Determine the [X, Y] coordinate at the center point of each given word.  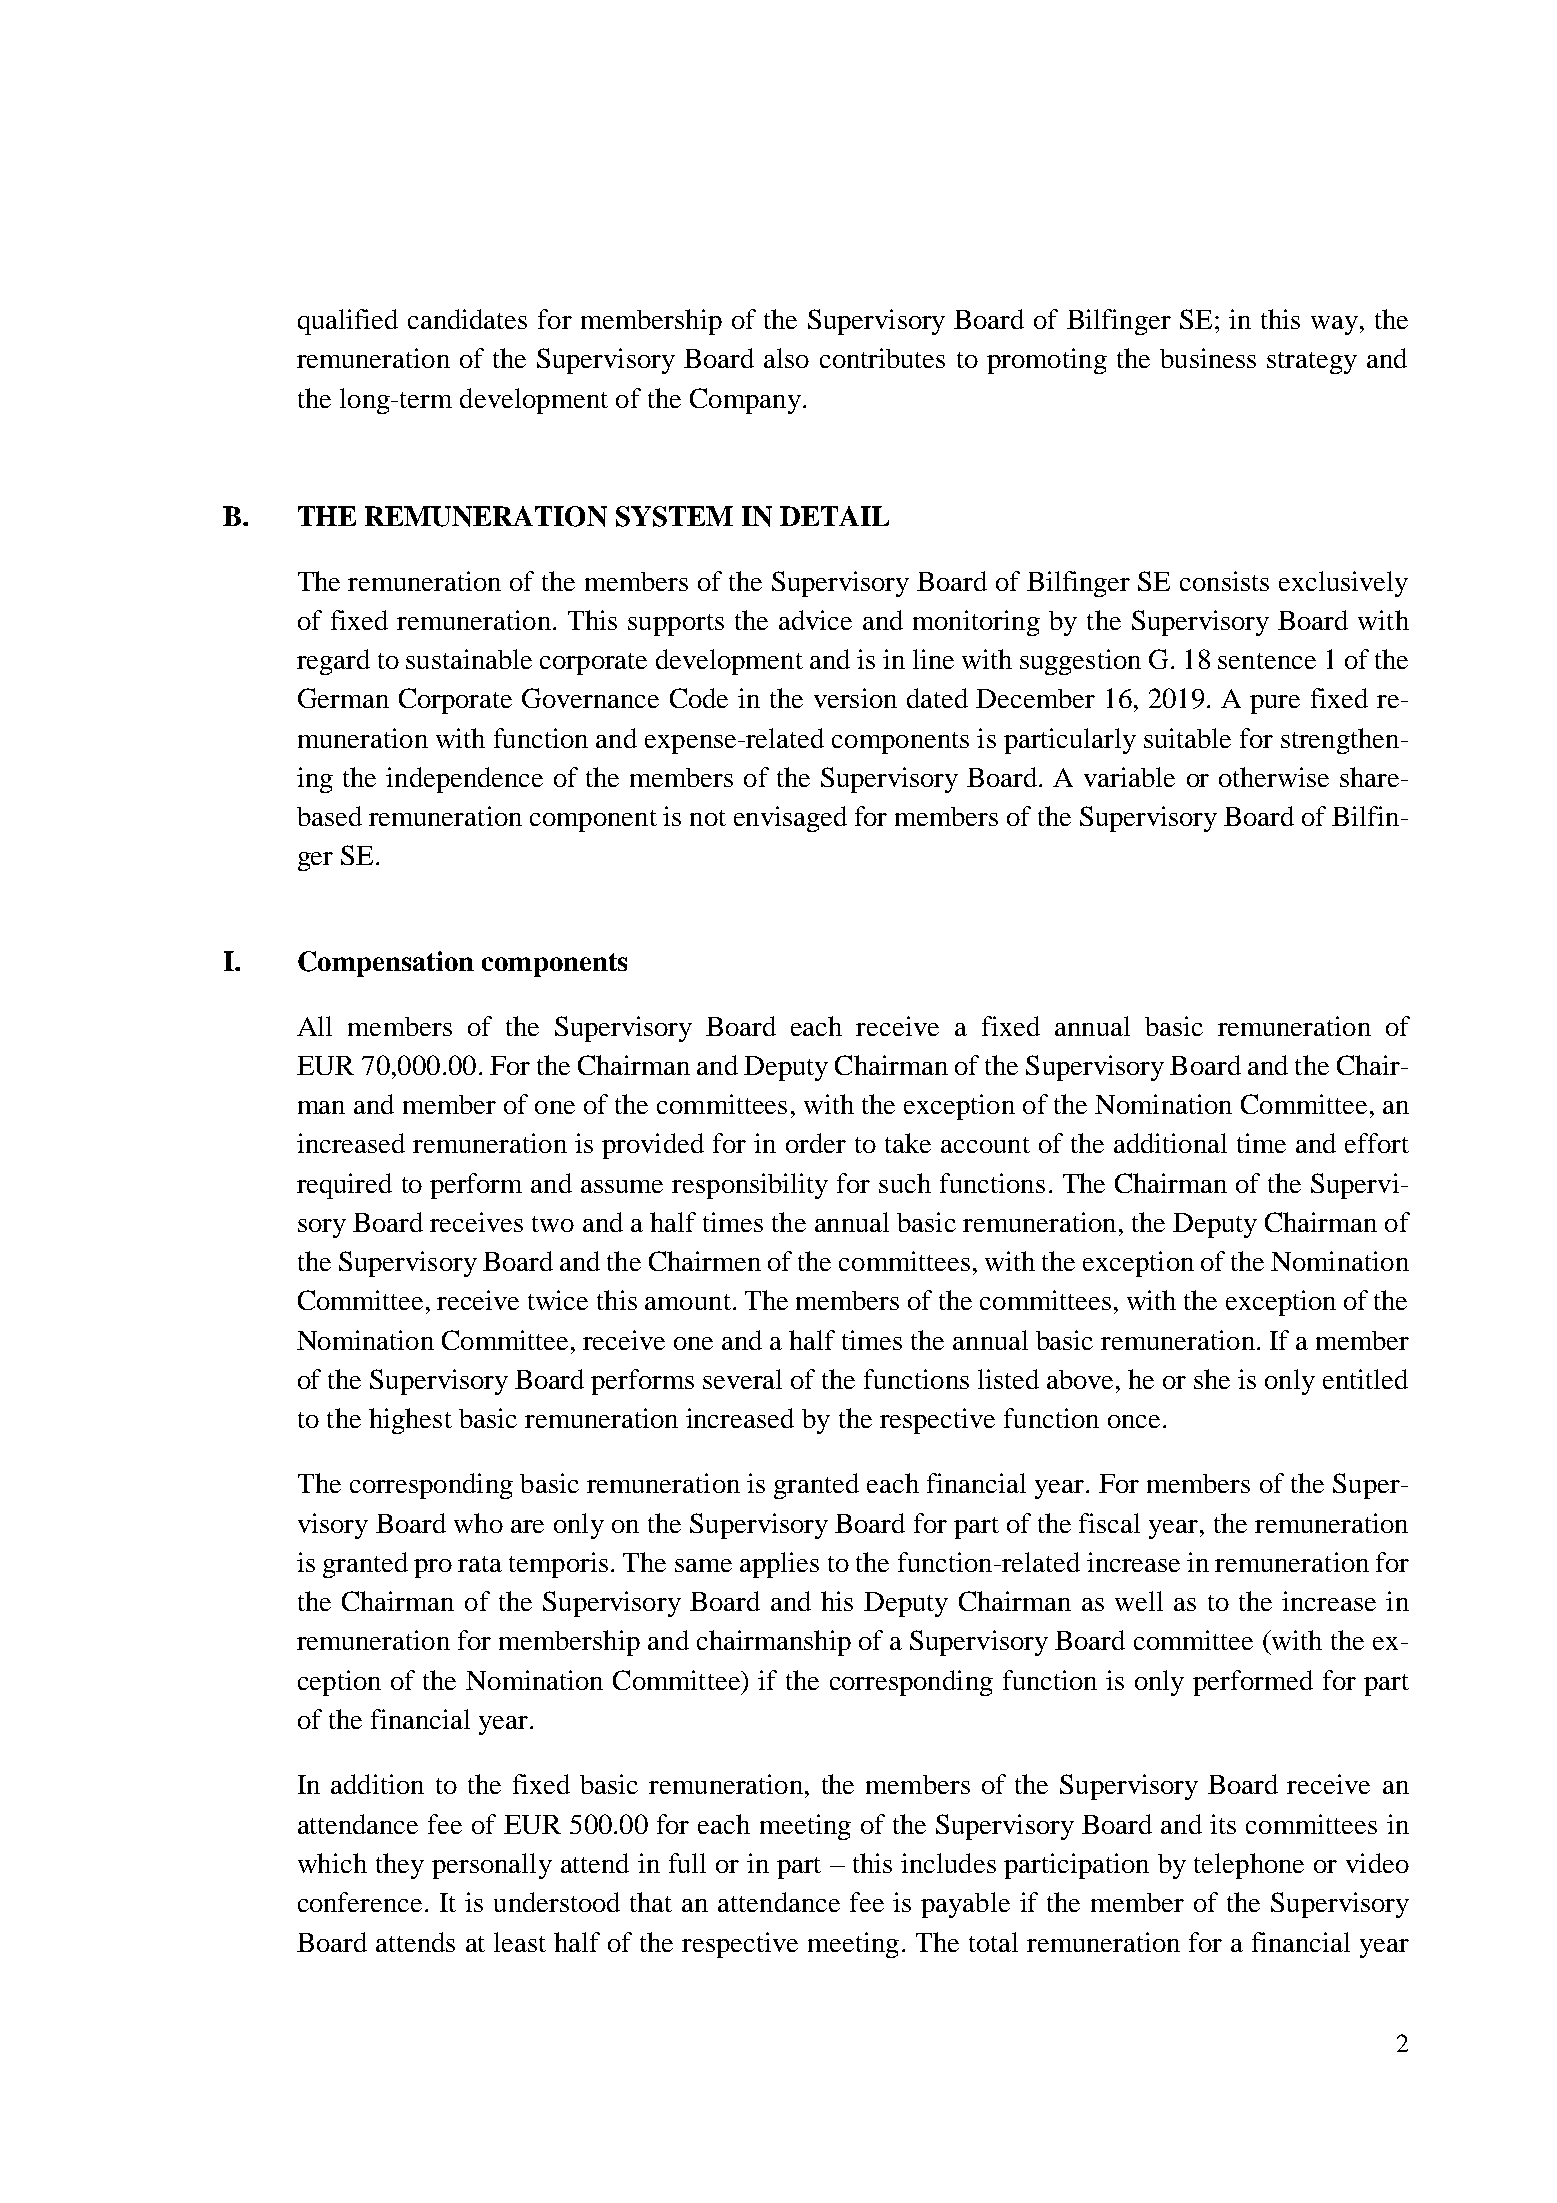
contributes [882, 358]
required [344, 1186]
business [1208, 358]
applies [779, 1565]
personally [492, 1866]
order [816, 1143]
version [855, 698]
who [478, 1523]
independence [464, 780]
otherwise [1274, 777]
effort [1377, 1143]
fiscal [1109, 1523]
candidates [467, 319]
